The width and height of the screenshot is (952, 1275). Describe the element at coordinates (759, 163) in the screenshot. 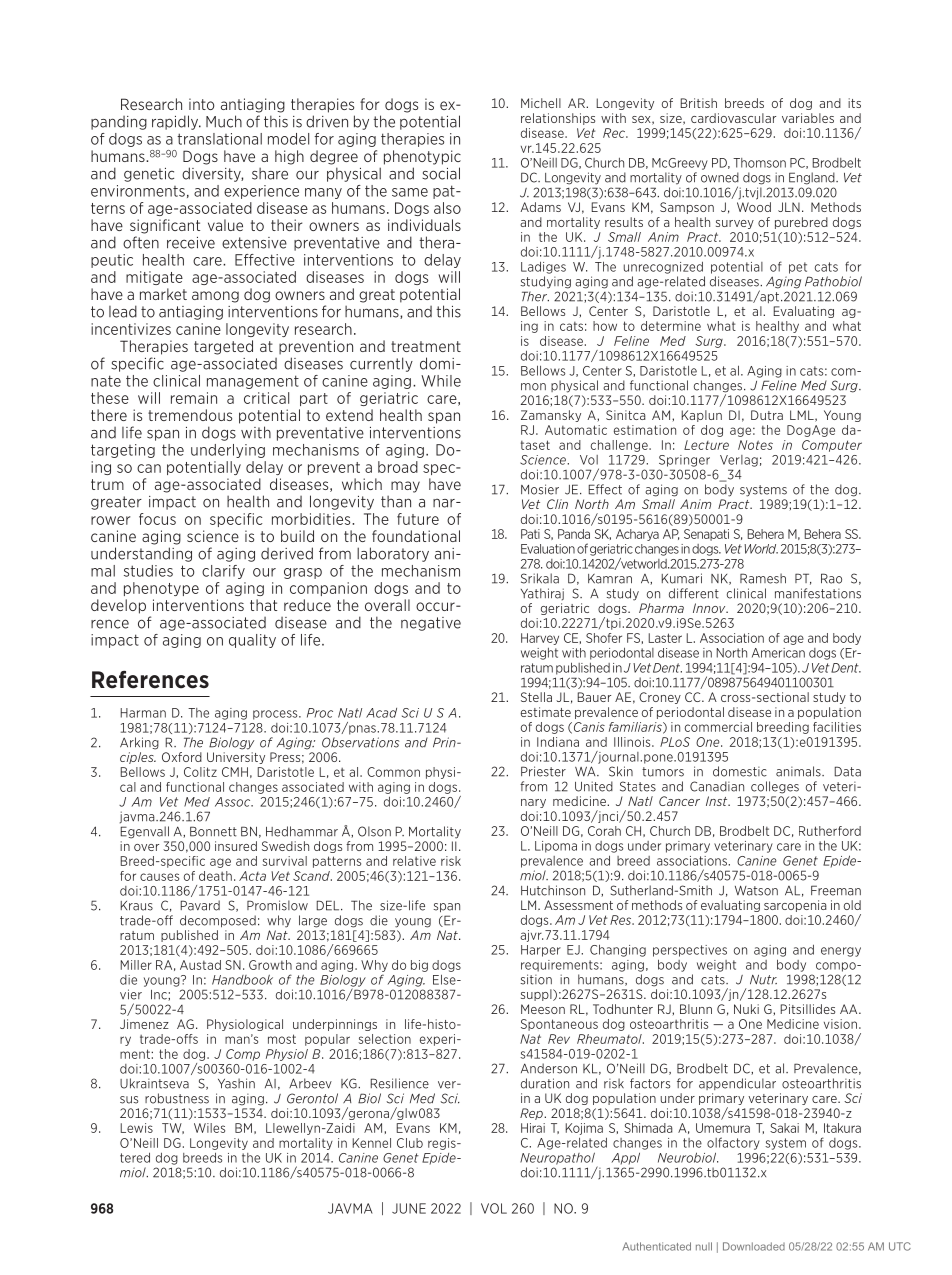

I see `Thomson` at that location.
